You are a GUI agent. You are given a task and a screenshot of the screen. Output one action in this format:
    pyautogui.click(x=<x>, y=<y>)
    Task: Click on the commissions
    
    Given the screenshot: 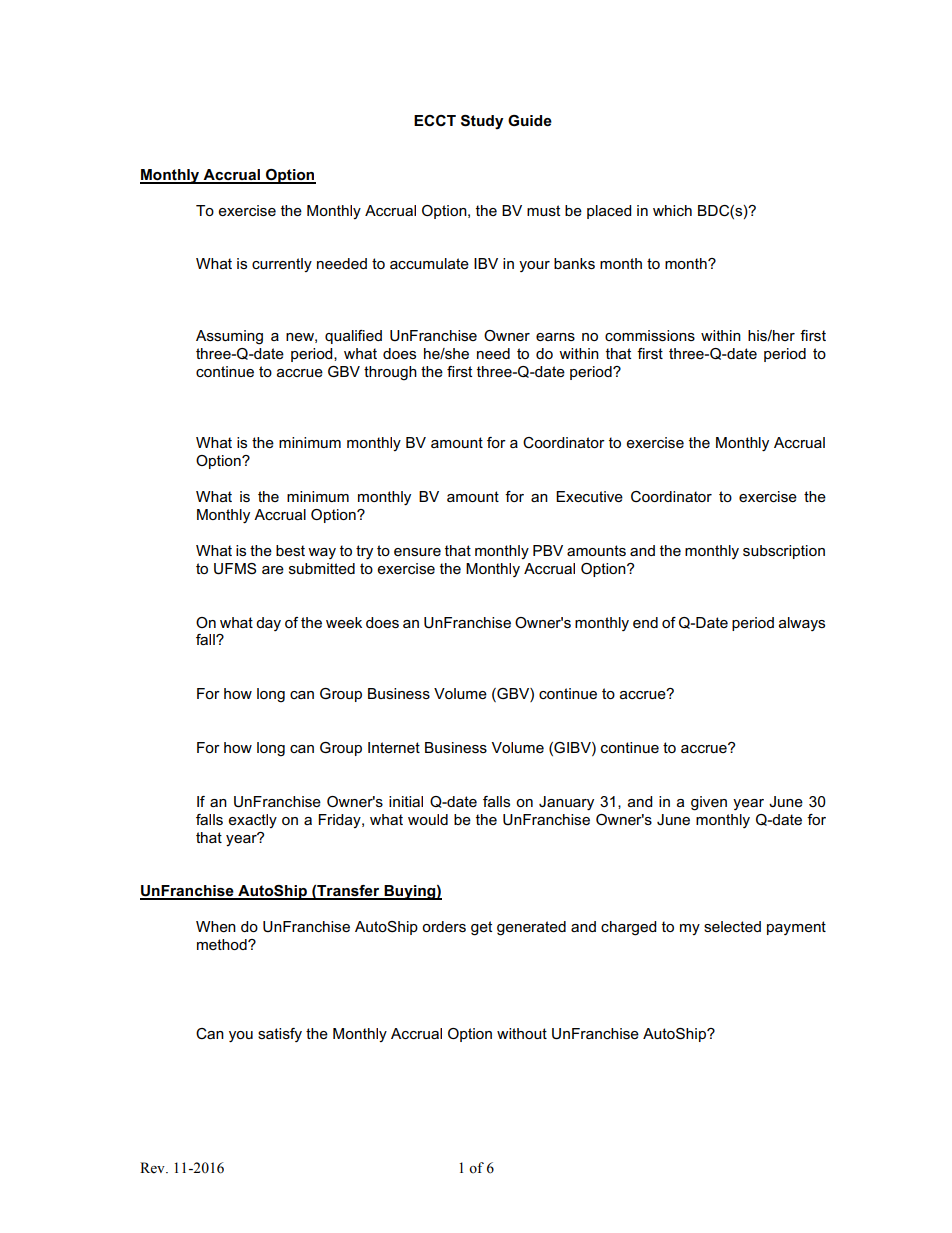 What is the action you would take?
    pyautogui.click(x=650, y=335)
